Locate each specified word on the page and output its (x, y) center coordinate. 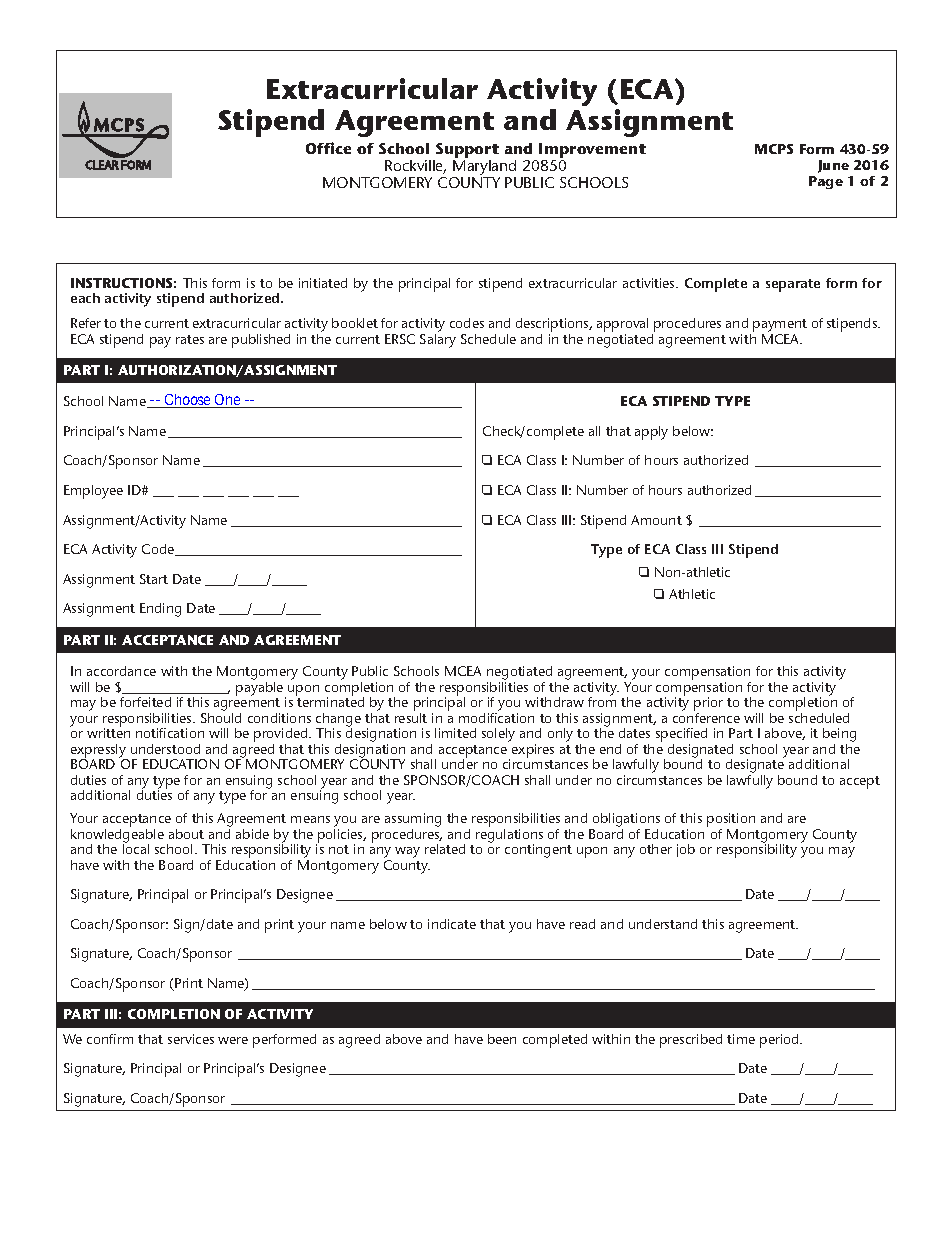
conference (706, 716)
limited (455, 733)
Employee (93, 492)
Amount (656, 520)
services (191, 1039)
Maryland (484, 169)
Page (826, 182)
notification (170, 733)
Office (328, 148)
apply (651, 433)
